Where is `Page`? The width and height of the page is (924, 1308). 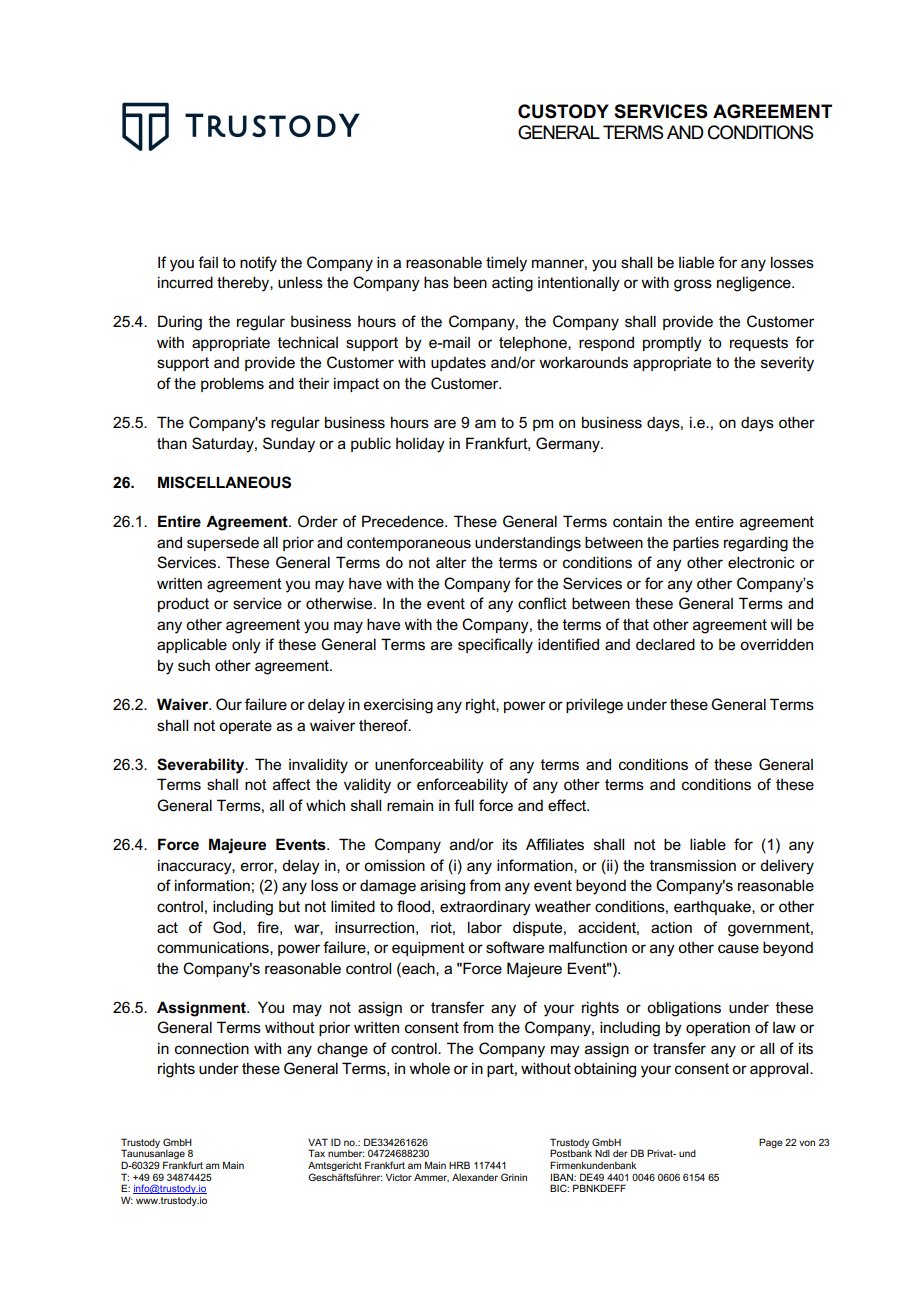 Page is located at coordinates (770, 1143).
